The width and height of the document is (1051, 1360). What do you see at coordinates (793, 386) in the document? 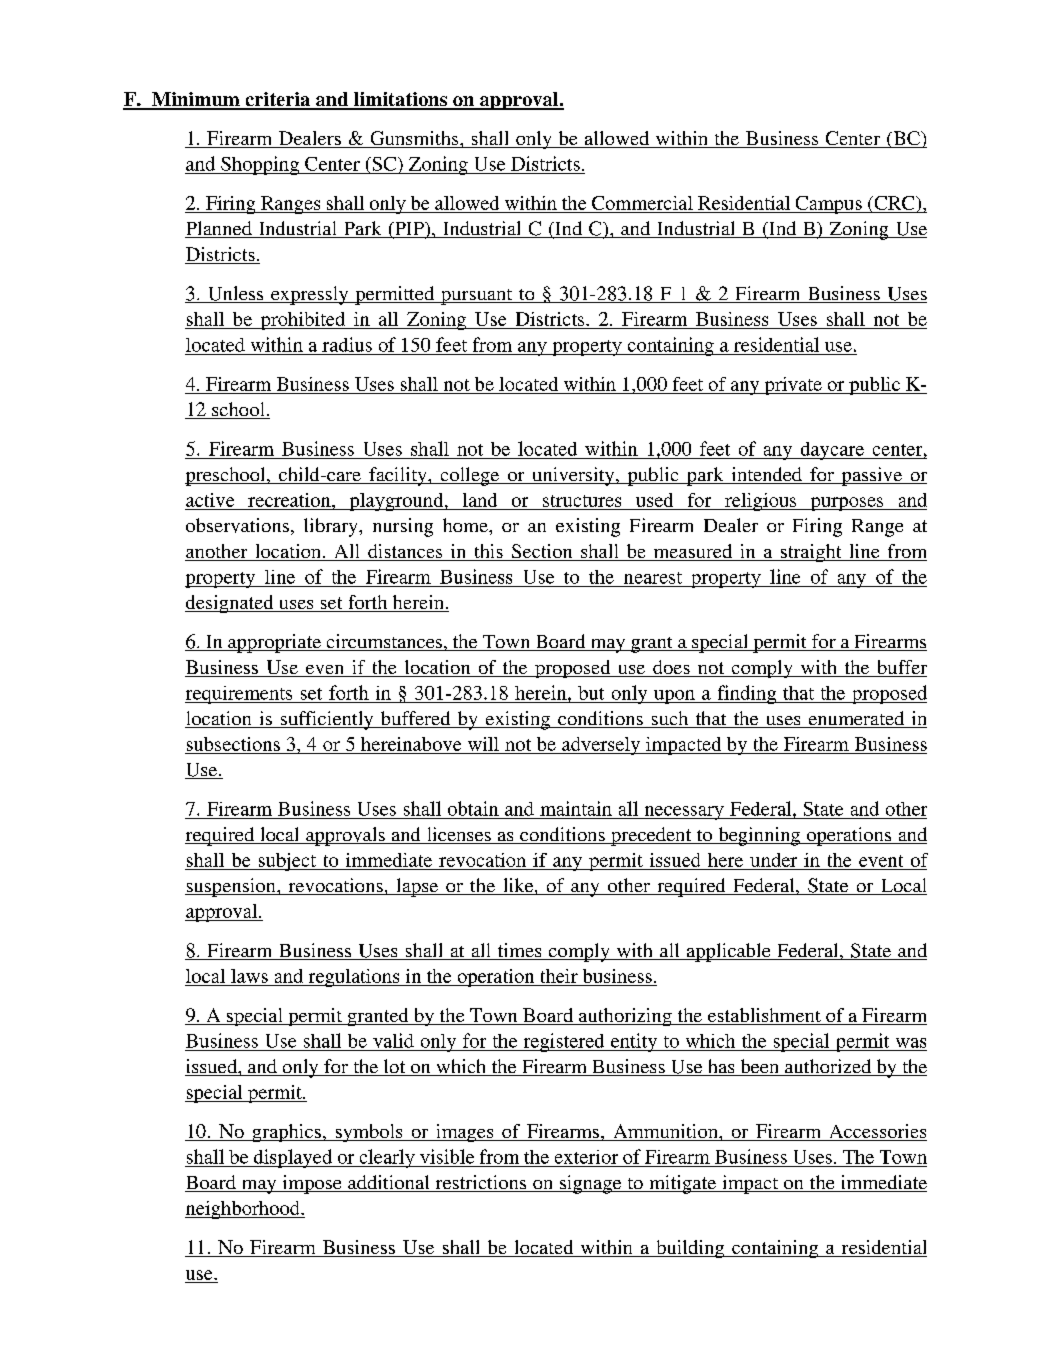
I see `private` at bounding box center [793, 386].
